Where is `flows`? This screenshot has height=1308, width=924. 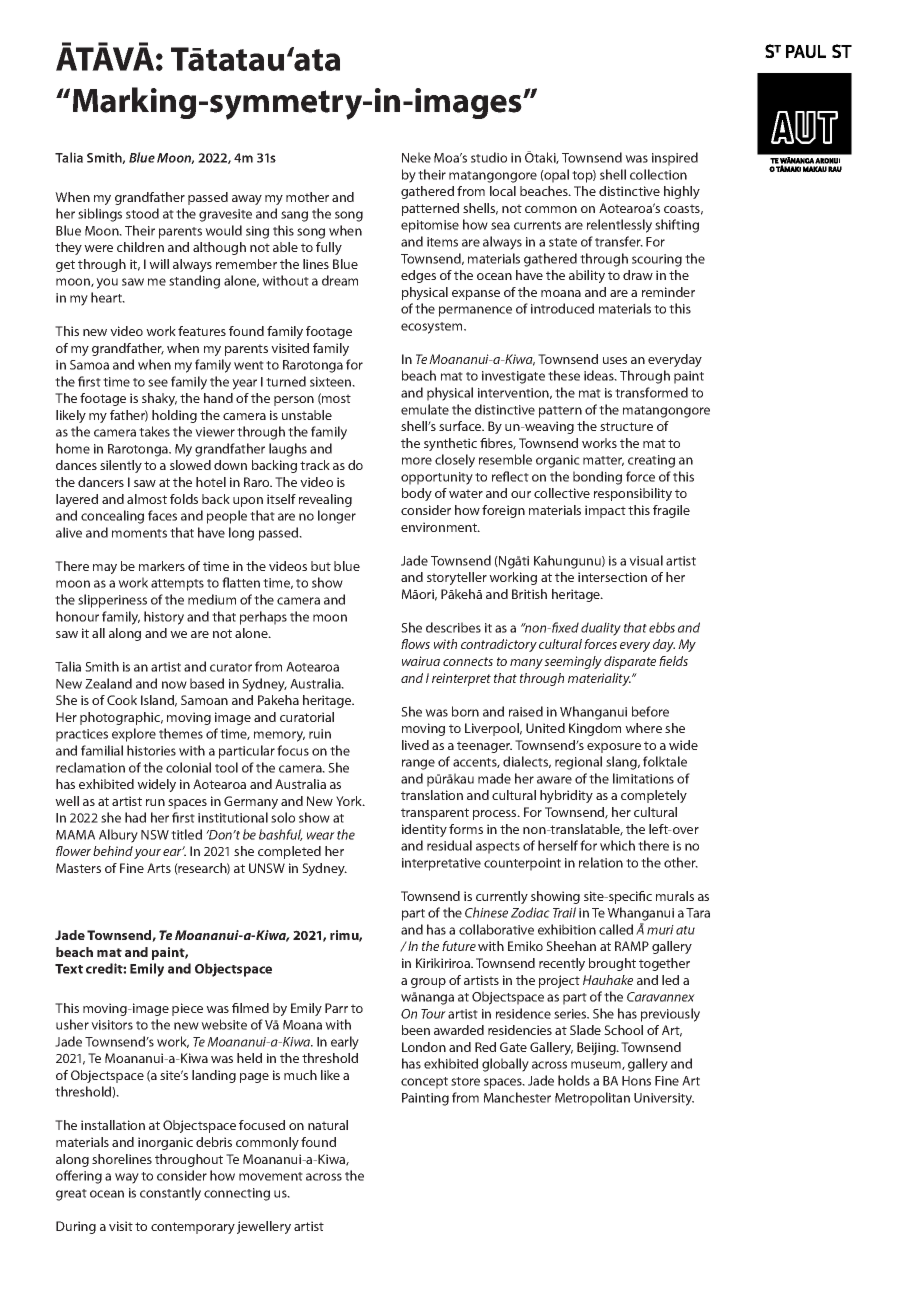 flows is located at coordinates (415, 644).
